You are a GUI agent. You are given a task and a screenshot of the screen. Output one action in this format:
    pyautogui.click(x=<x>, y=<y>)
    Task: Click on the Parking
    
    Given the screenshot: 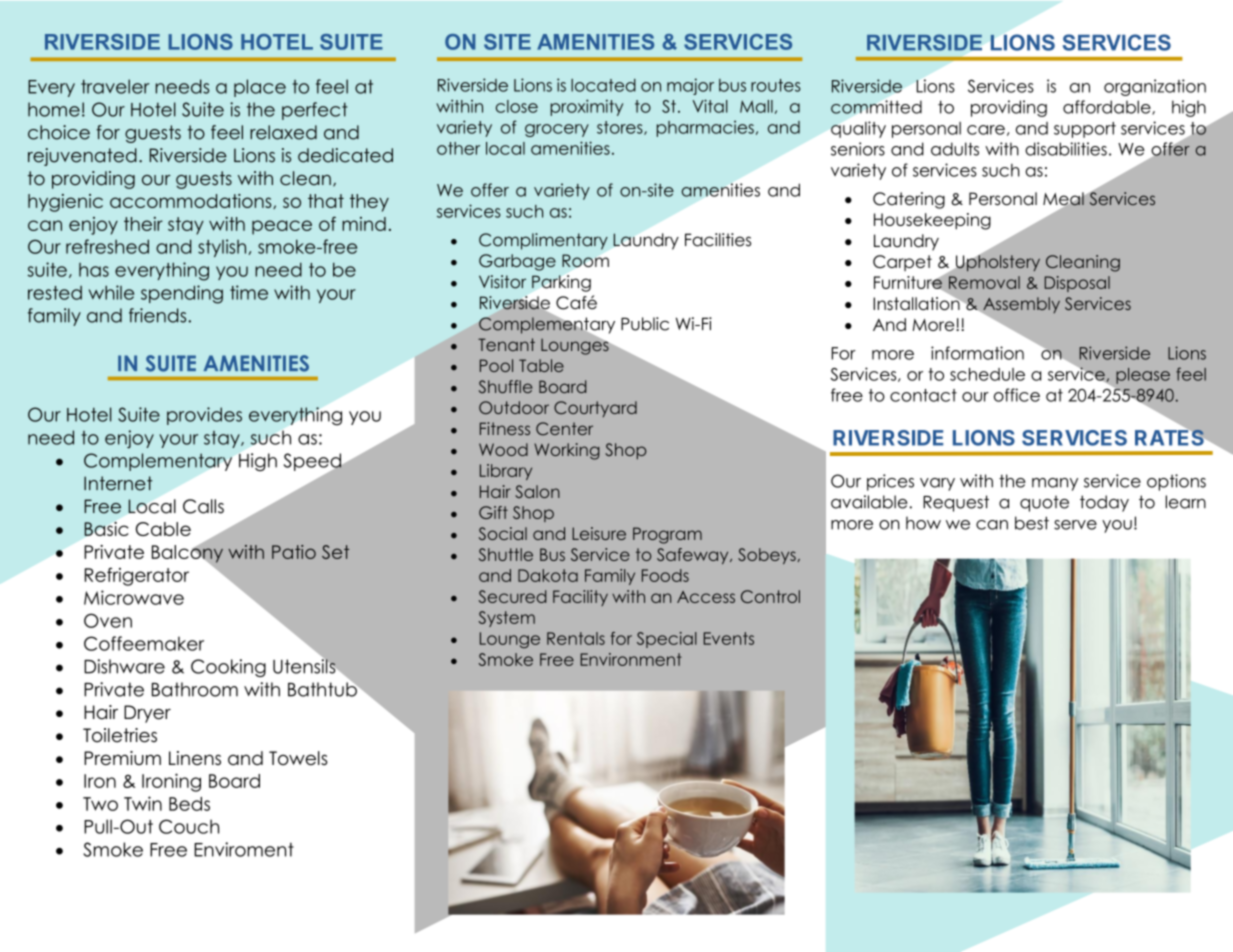 What is the action you would take?
    pyautogui.click(x=561, y=283)
